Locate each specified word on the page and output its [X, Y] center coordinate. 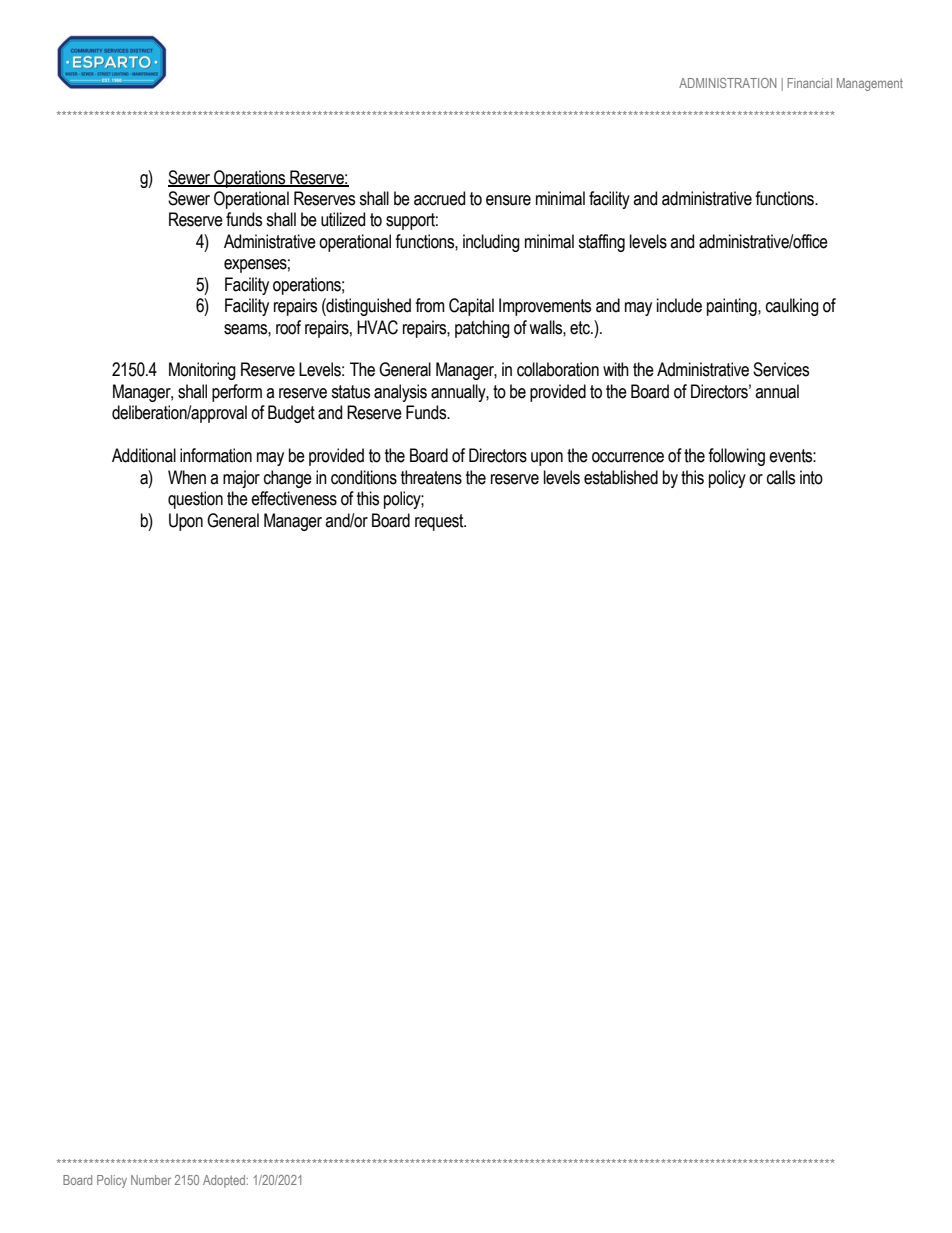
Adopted [225, 1181]
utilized [343, 219]
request [440, 522]
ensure [508, 200]
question [195, 500]
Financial [809, 83]
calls [781, 477]
